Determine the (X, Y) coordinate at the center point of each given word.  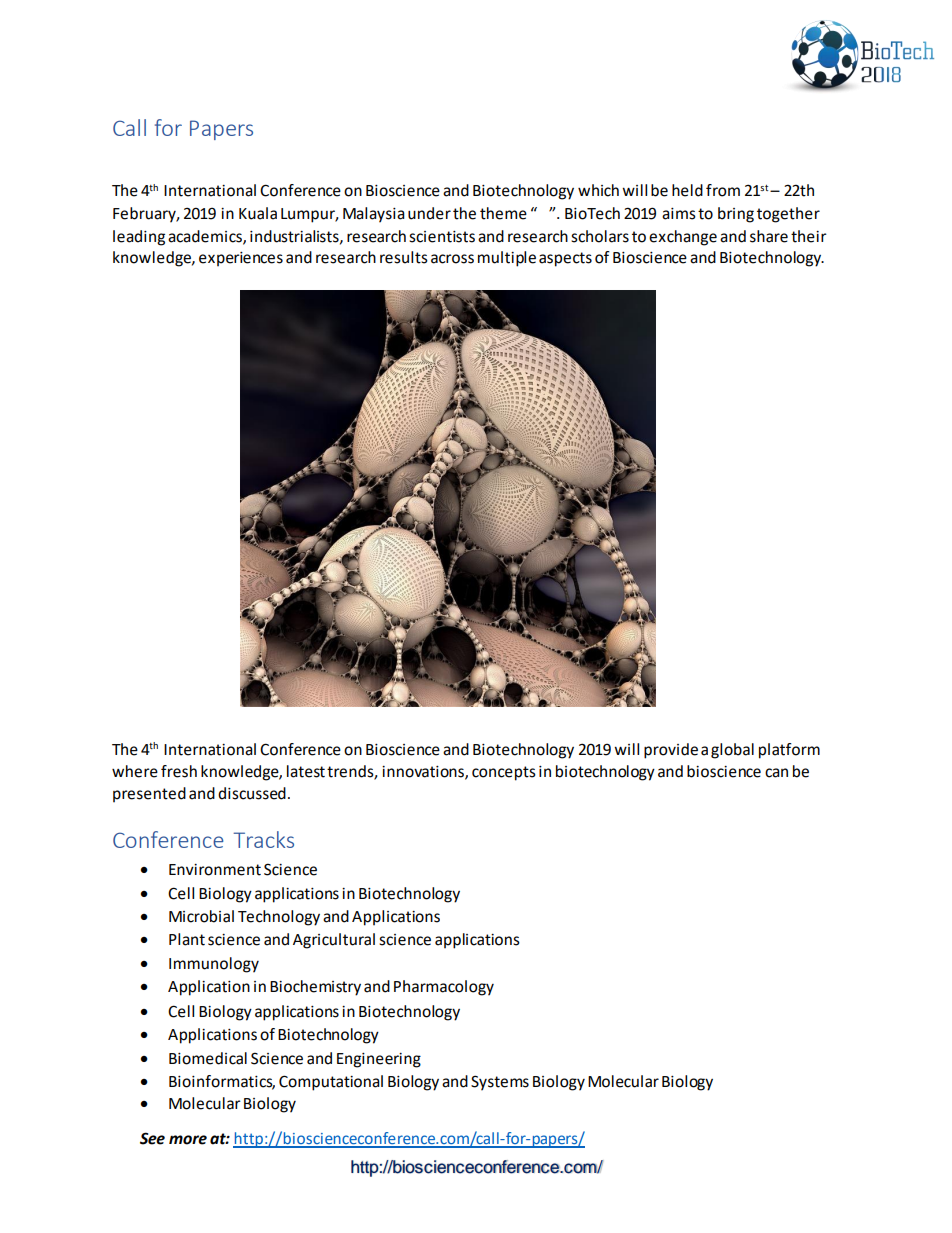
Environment (215, 870)
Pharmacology (444, 988)
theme (503, 213)
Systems (500, 1083)
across (452, 259)
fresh (179, 771)
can (776, 773)
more (188, 1140)
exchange (683, 238)
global (732, 751)
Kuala (258, 213)
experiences (241, 259)
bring (736, 215)
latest (306, 771)
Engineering (379, 1060)
